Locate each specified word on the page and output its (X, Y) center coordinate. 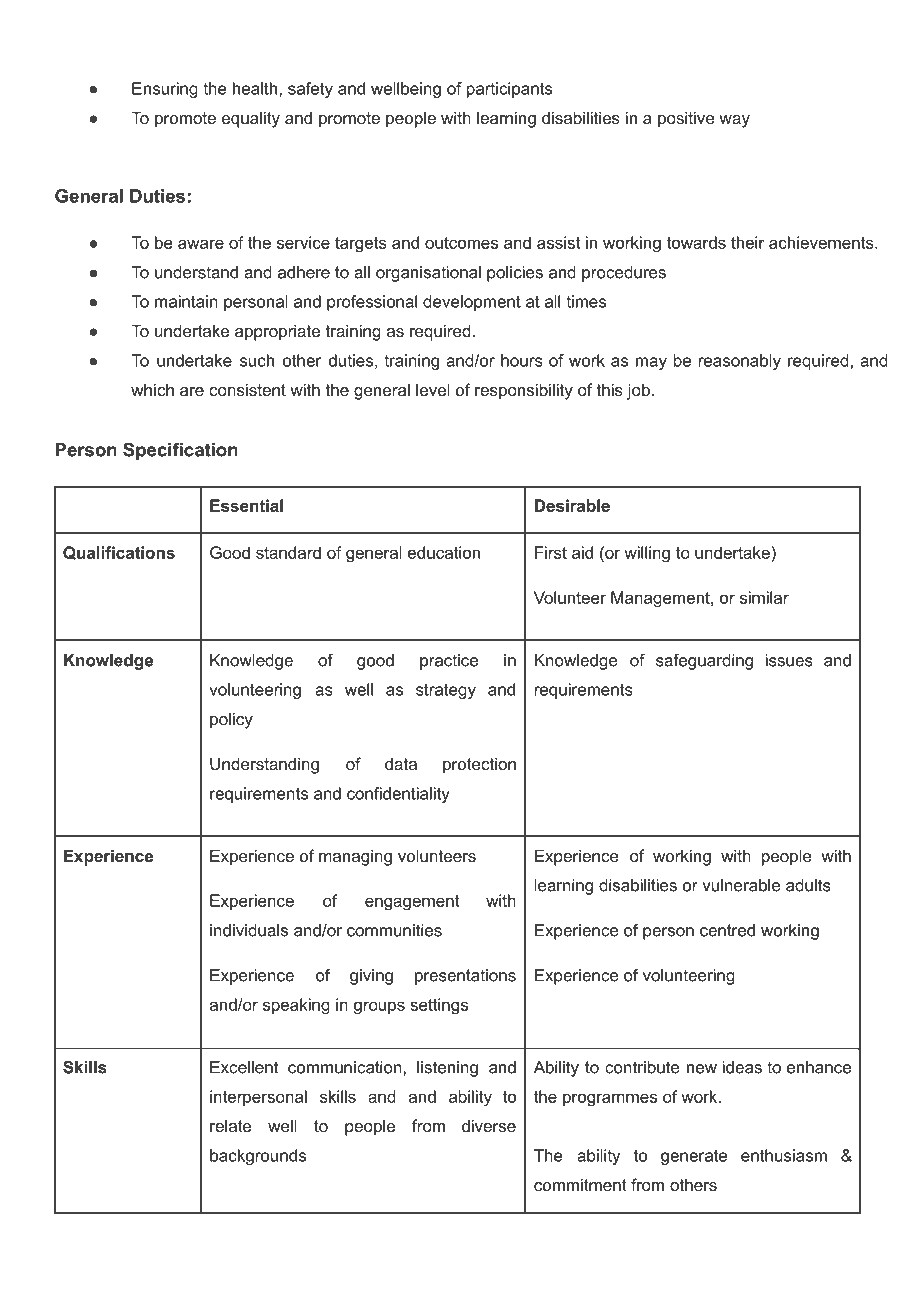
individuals (249, 930)
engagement (412, 903)
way (734, 121)
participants (509, 90)
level (433, 389)
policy (231, 720)
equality (251, 119)
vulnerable (741, 885)
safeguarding (704, 662)
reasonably (740, 362)
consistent (247, 389)
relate (230, 1126)
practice (449, 662)
